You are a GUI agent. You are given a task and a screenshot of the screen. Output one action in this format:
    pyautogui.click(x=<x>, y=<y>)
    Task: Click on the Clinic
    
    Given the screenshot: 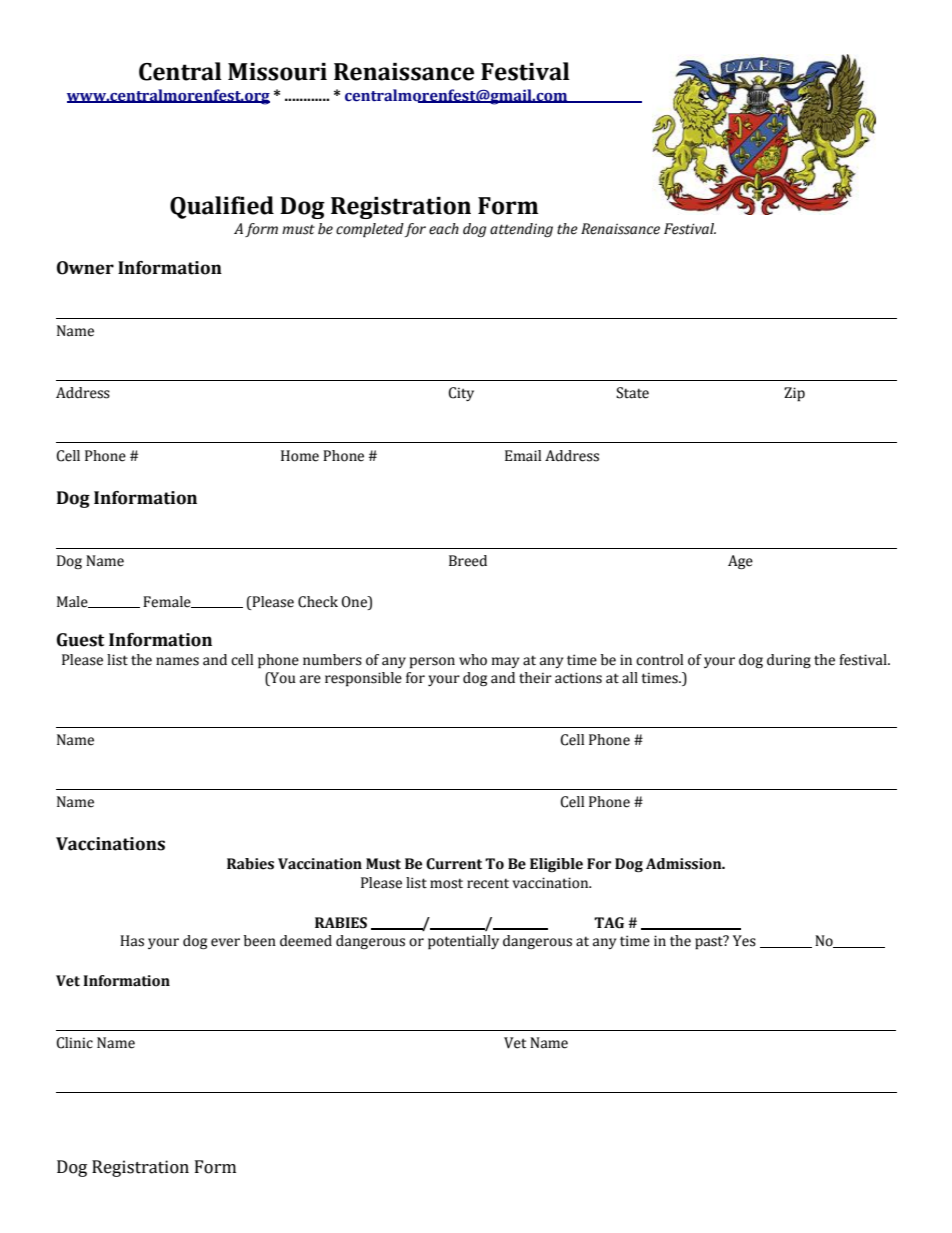 What is the action you would take?
    pyautogui.click(x=74, y=1043)
